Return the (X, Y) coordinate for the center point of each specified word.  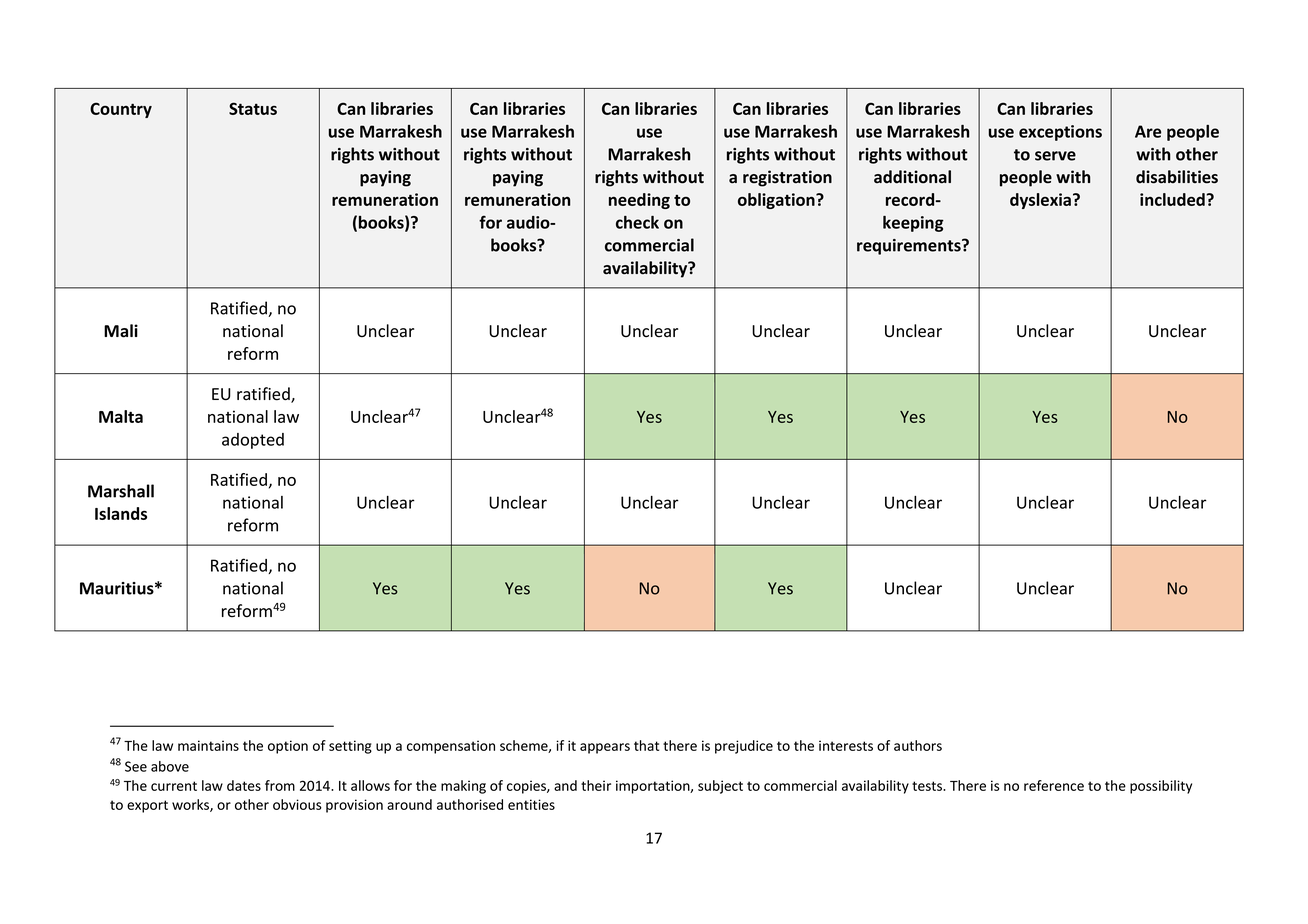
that (646, 745)
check (637, 222)
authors (918, 745)
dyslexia (1042, 201)
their (596, 785)
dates (244, 785)
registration (787, 178)
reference (1054, 785)
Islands (121, 513)
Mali (121, 331)
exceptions (1060, 133)
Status (253, 108)
